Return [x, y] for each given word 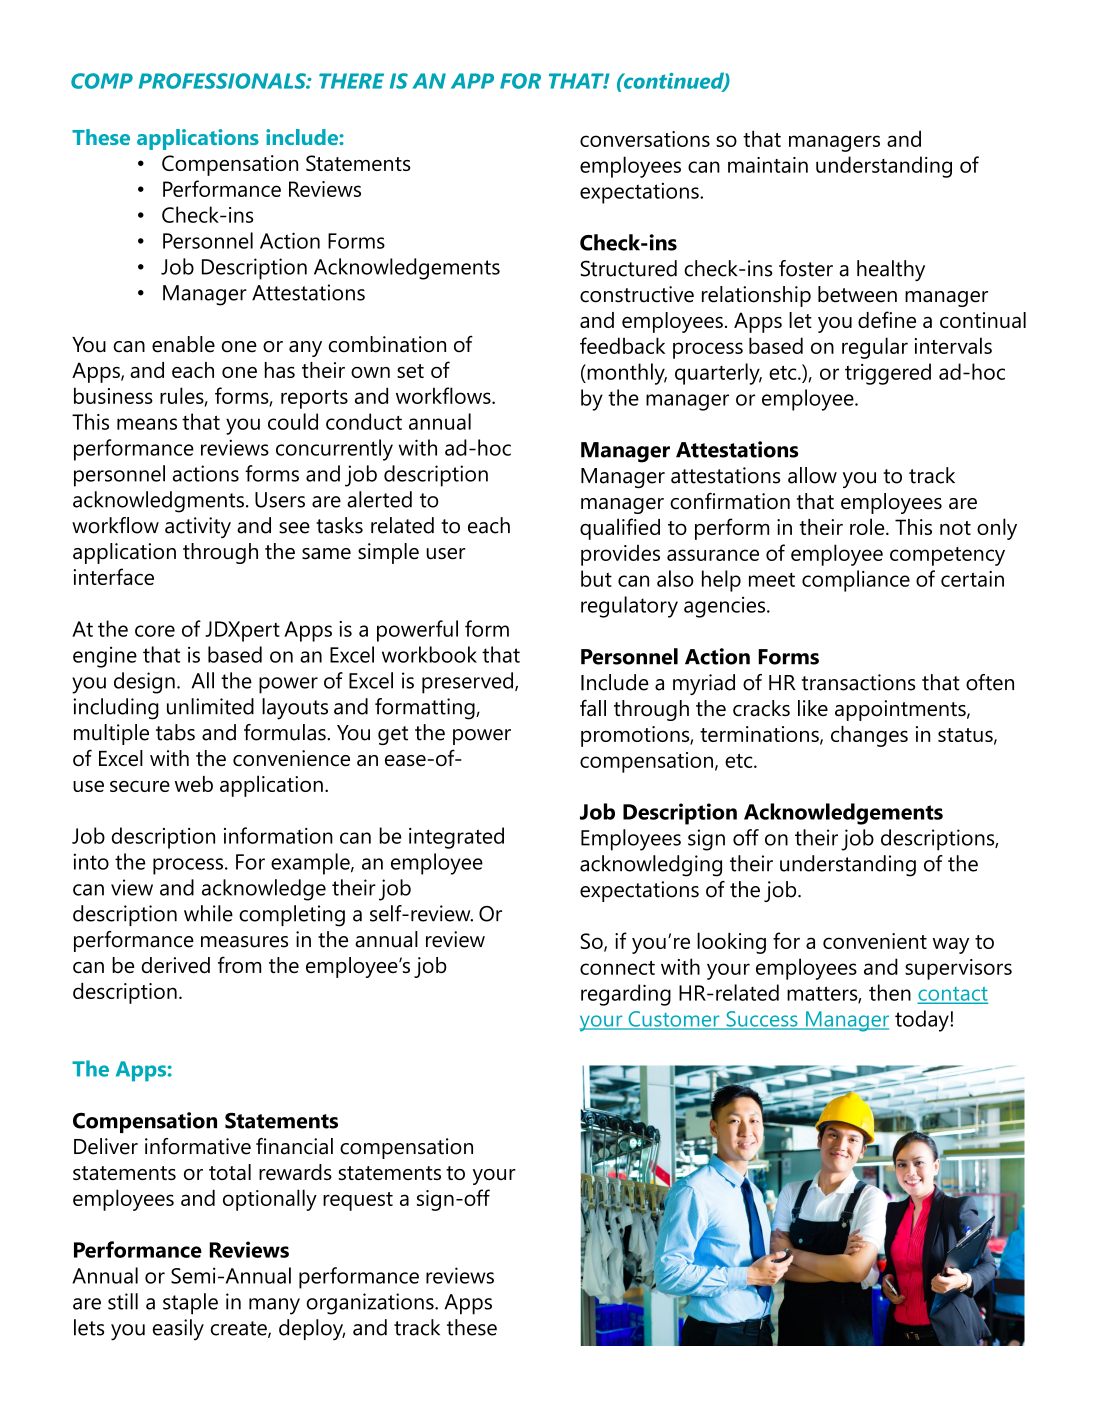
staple [190, 1304]
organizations [371, 1304]
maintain [768, 165]
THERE [351, 81]
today [923, 1021]
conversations [645, 139]
